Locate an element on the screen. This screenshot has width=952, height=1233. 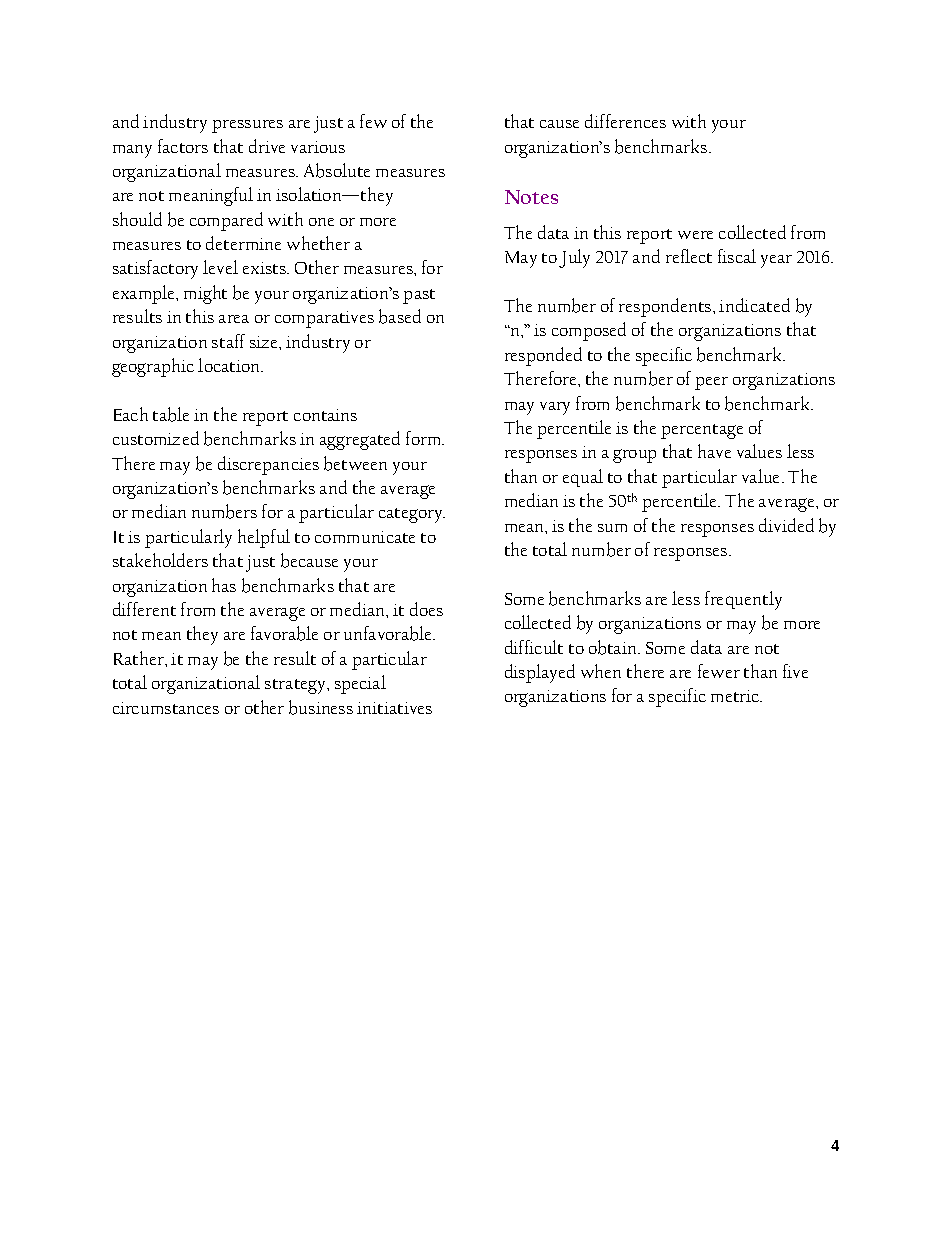
Absolute is located at coordinates (337, 170).
